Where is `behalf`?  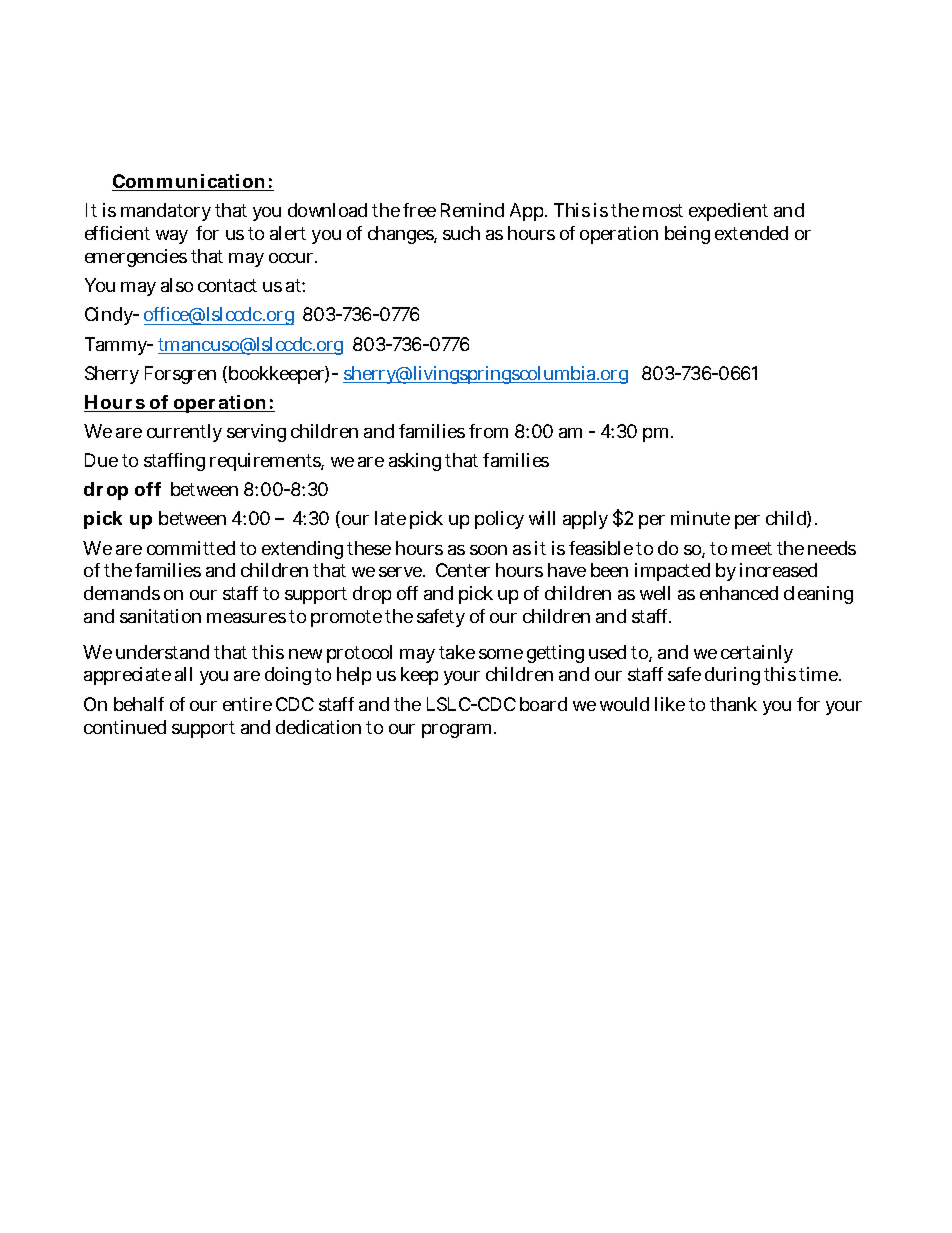 behalf is located at coordinates (139, 704).
